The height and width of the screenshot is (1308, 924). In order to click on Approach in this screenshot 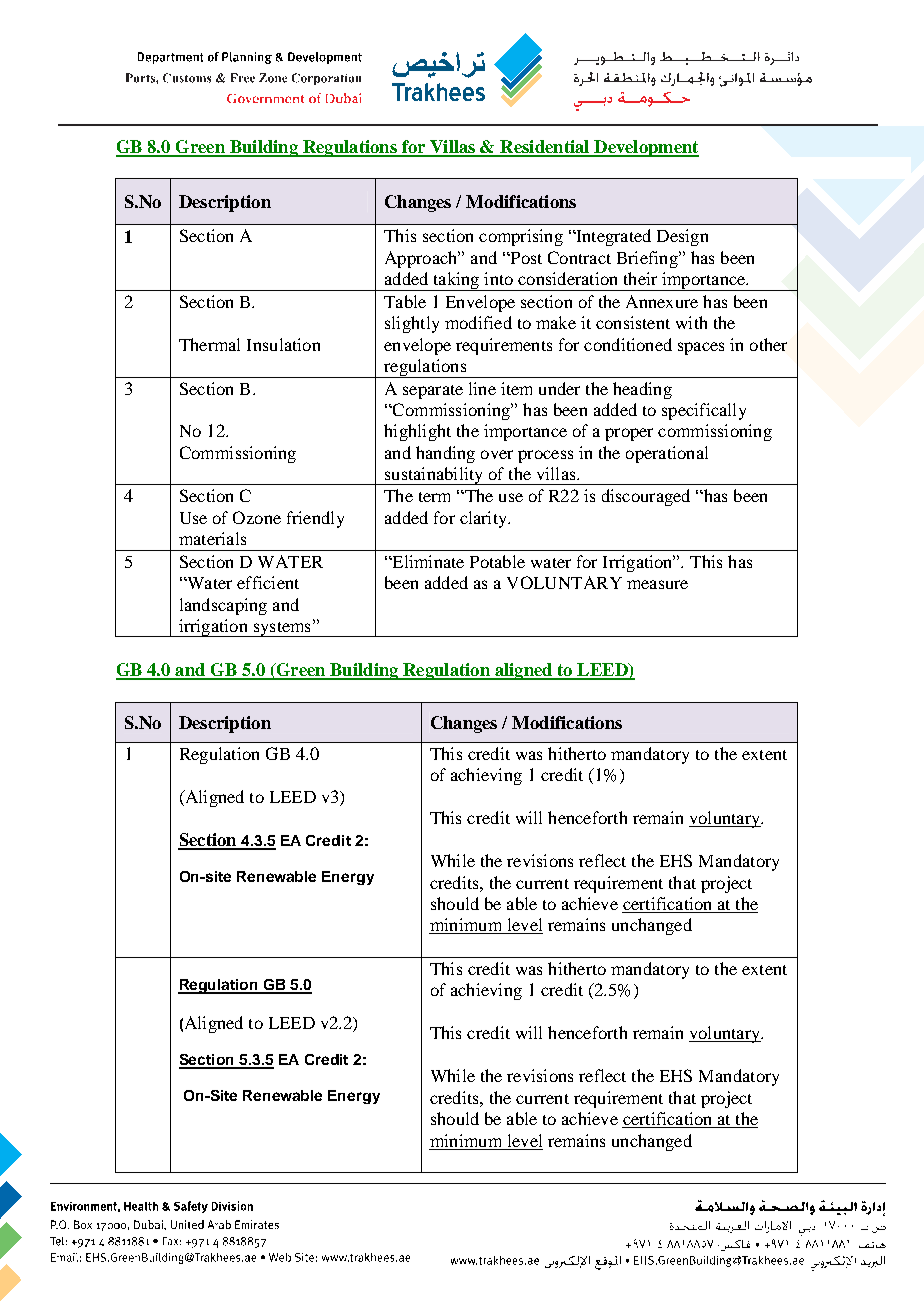, I will do `click(422, 259)`.
